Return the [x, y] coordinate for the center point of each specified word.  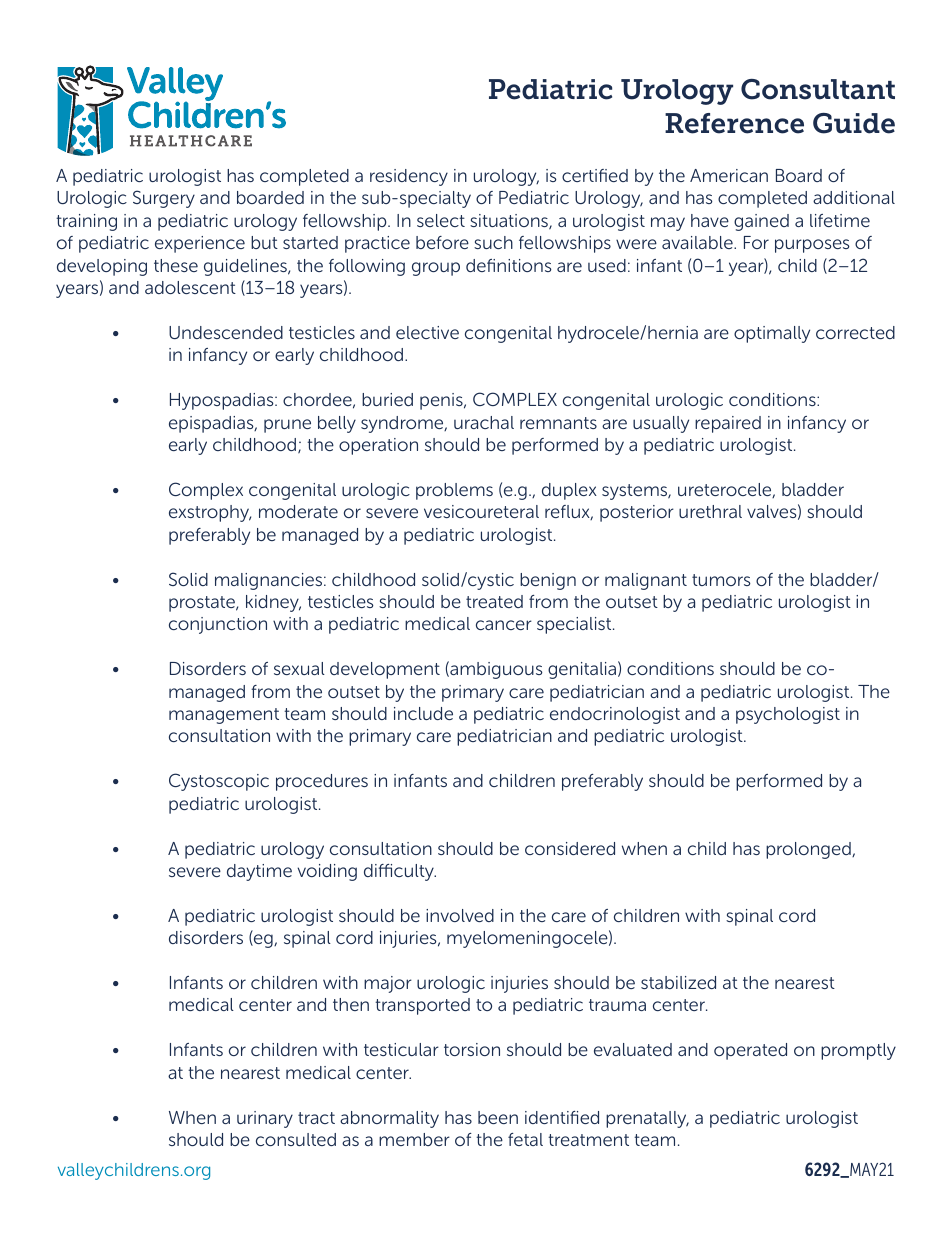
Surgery [164, 199]
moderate [298, 511]
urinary [265, 1119]
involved [460, 915]
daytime [259, 872]
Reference [734, 123]
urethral [710, 511]
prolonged [809, 850]
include [423, 713]
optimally [772, 334]
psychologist [788, 715]
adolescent [190, 287]
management [224, 716]
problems [454, 491]
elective [427, 332]
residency [409, 177]
